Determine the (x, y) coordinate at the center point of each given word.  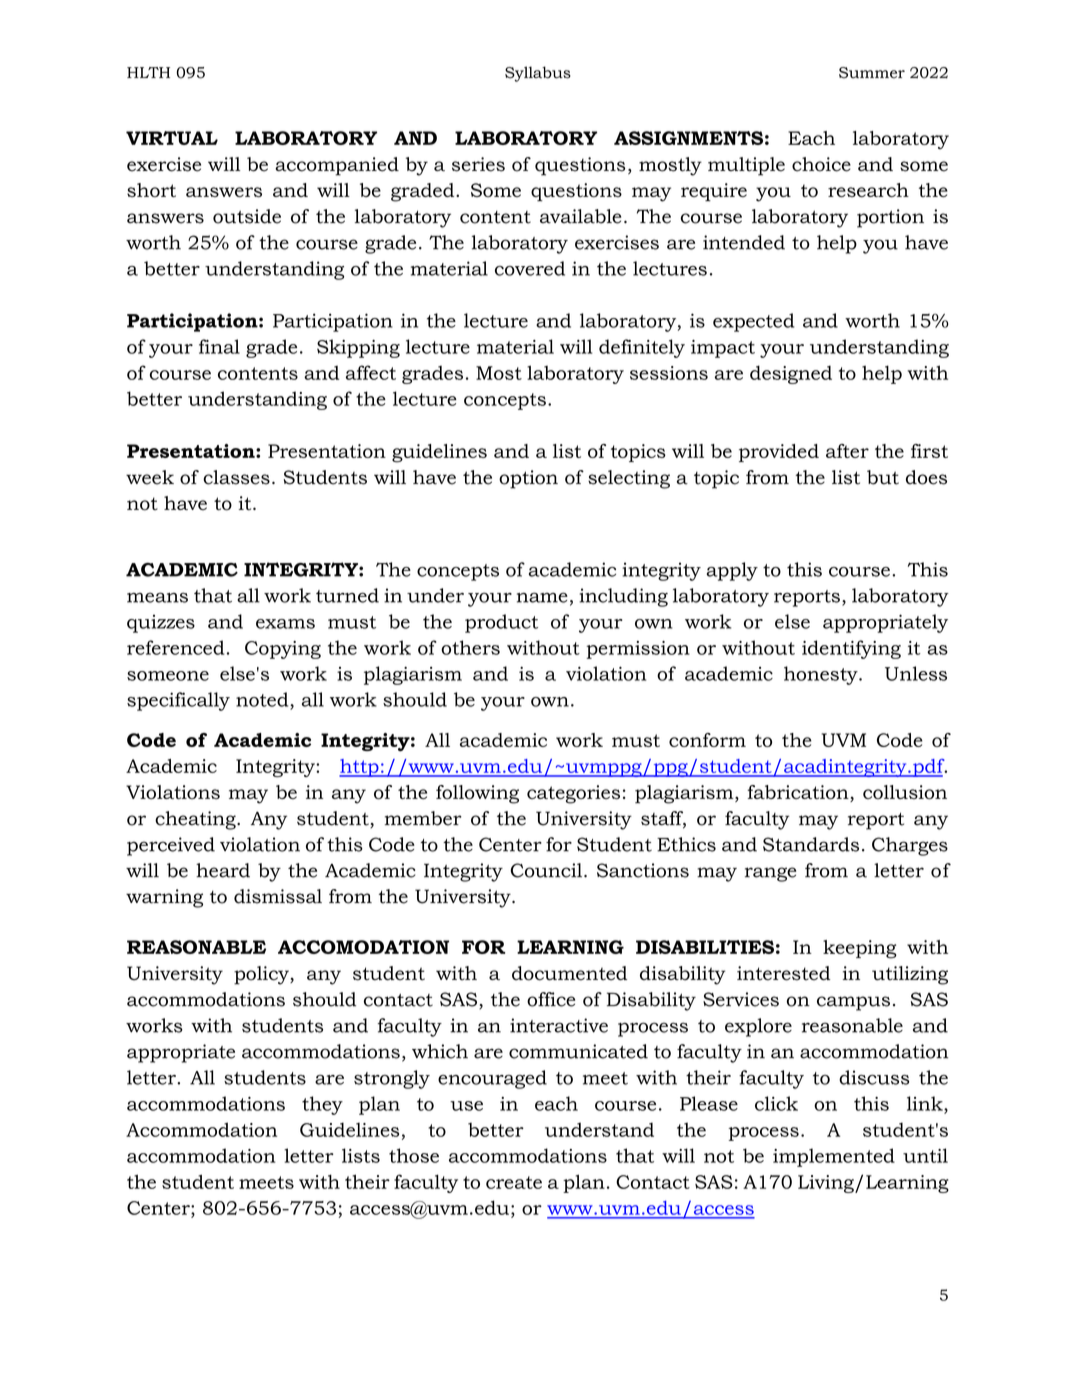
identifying (851, 649)
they (322, 1105)
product (501, 623)
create (514, 1182)
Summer (872, 73)
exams (285, 624)
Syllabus (538, 74)
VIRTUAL (172, 138)
